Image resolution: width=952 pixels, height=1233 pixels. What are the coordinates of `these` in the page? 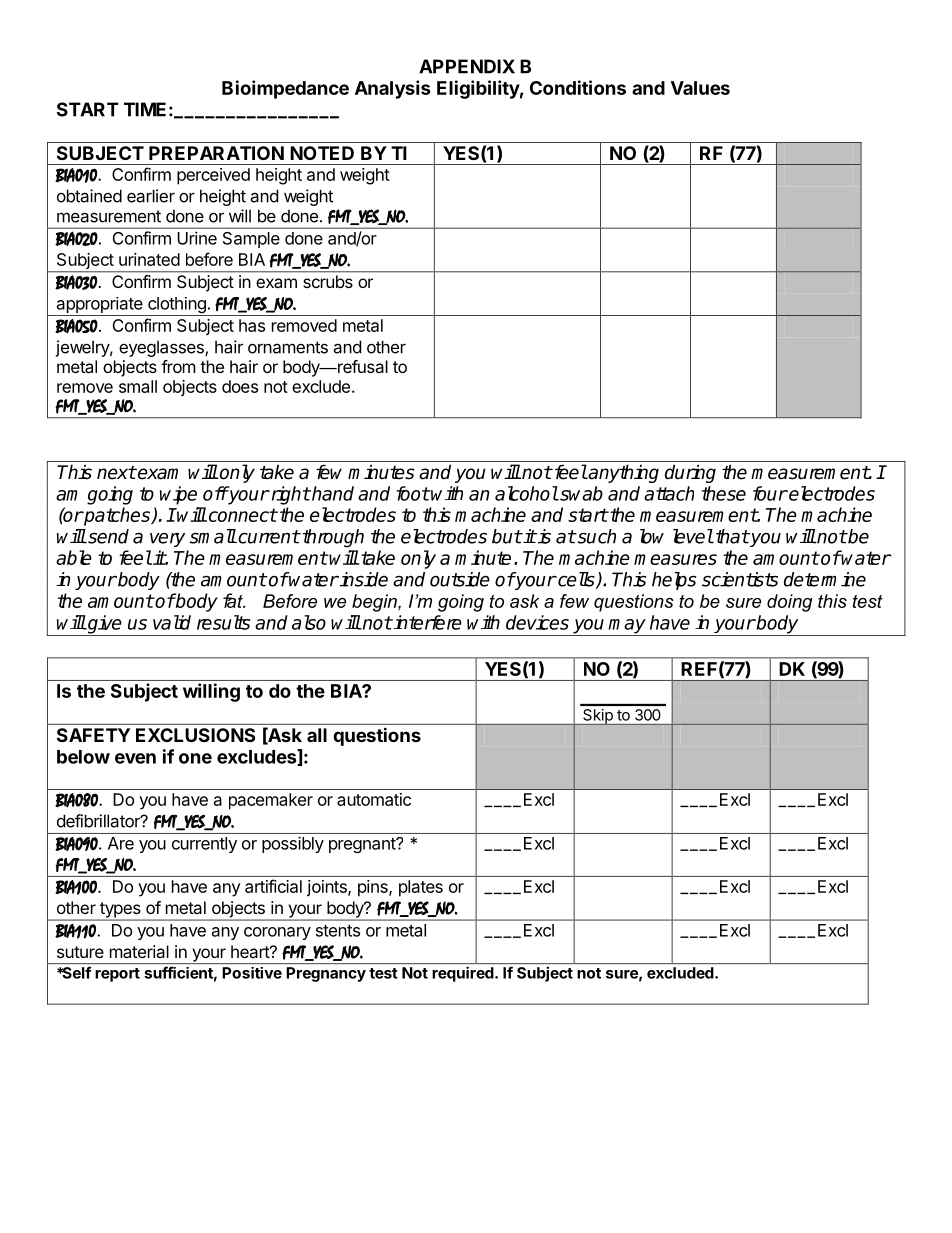 It's located at (724, 493).
